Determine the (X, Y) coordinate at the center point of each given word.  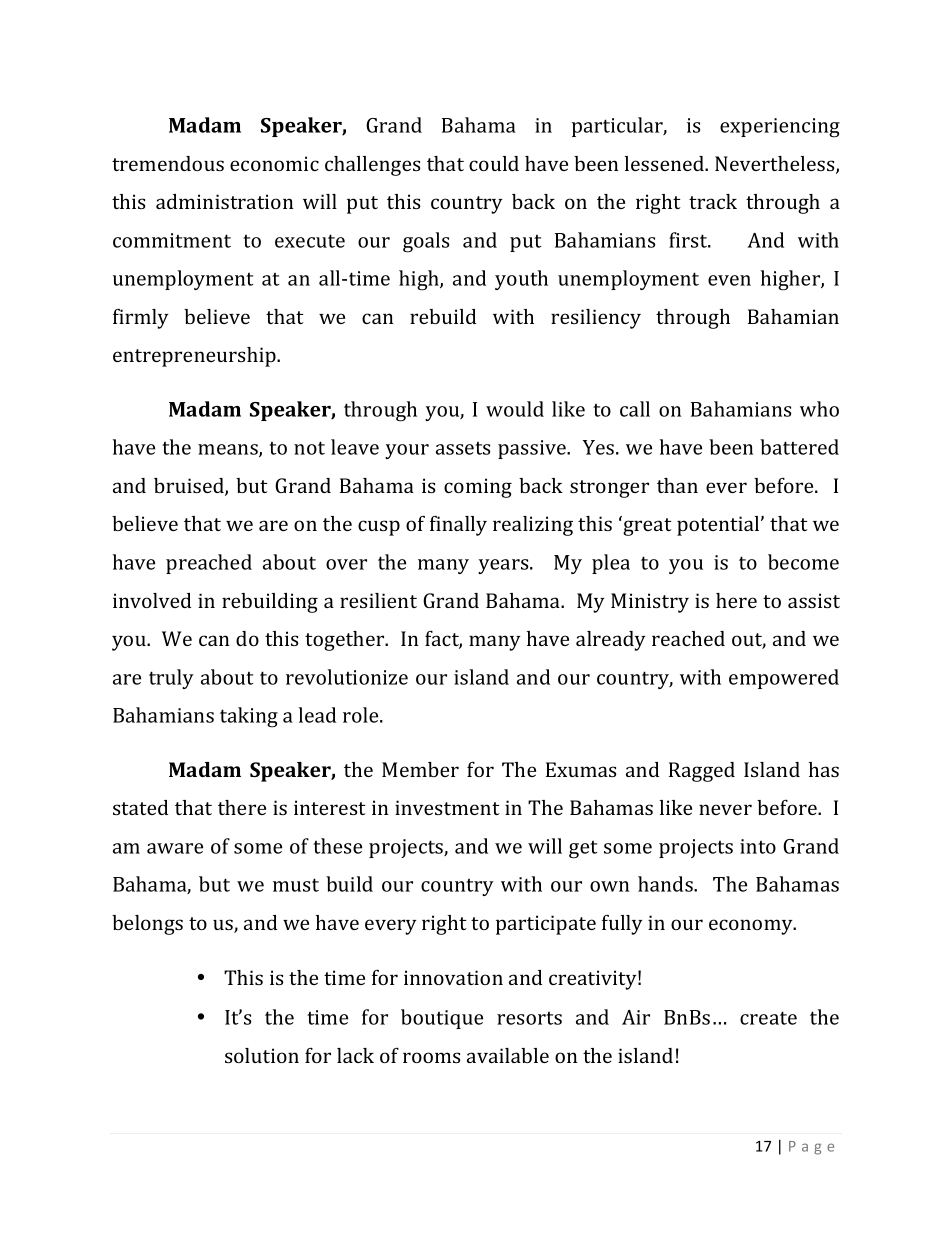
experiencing (780, 128)
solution (262, 1055)
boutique (442, 1019)
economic (274, 163)
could (494, 163)
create (768, 1018)
